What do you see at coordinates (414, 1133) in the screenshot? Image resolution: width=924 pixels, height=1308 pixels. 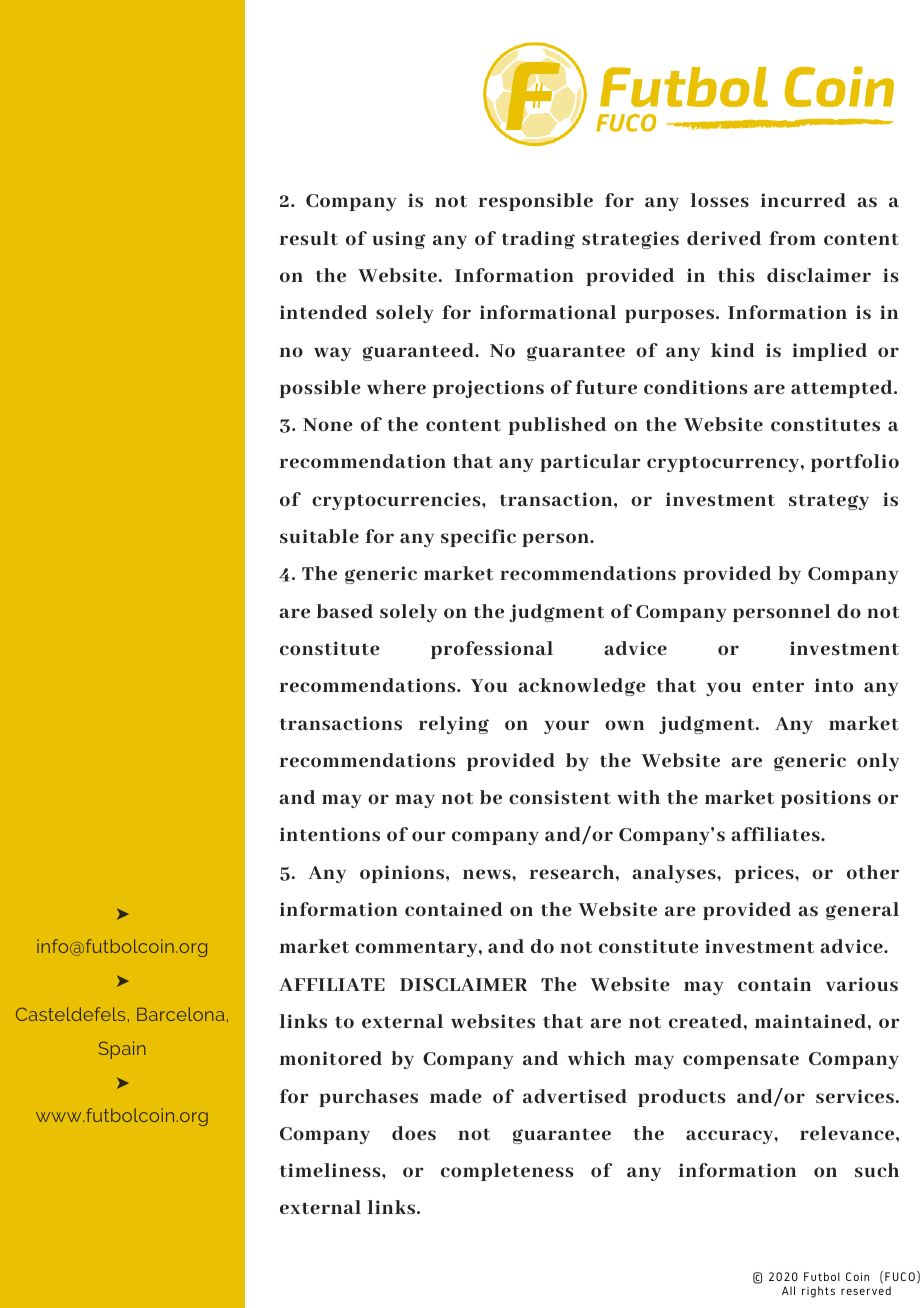 I see `does` at bounding box center [414, 1133].
